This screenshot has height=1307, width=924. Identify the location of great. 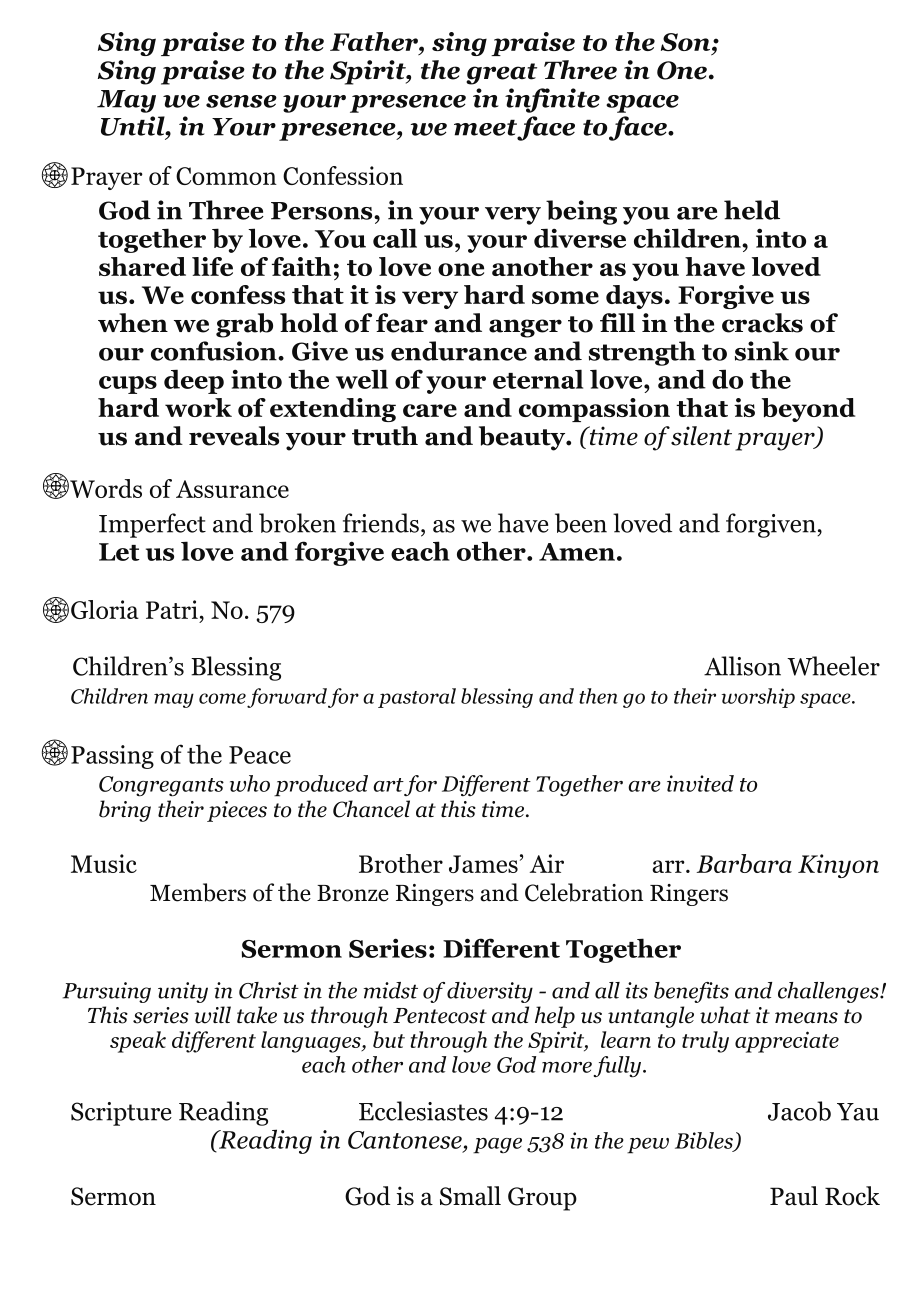
(501, 74).
